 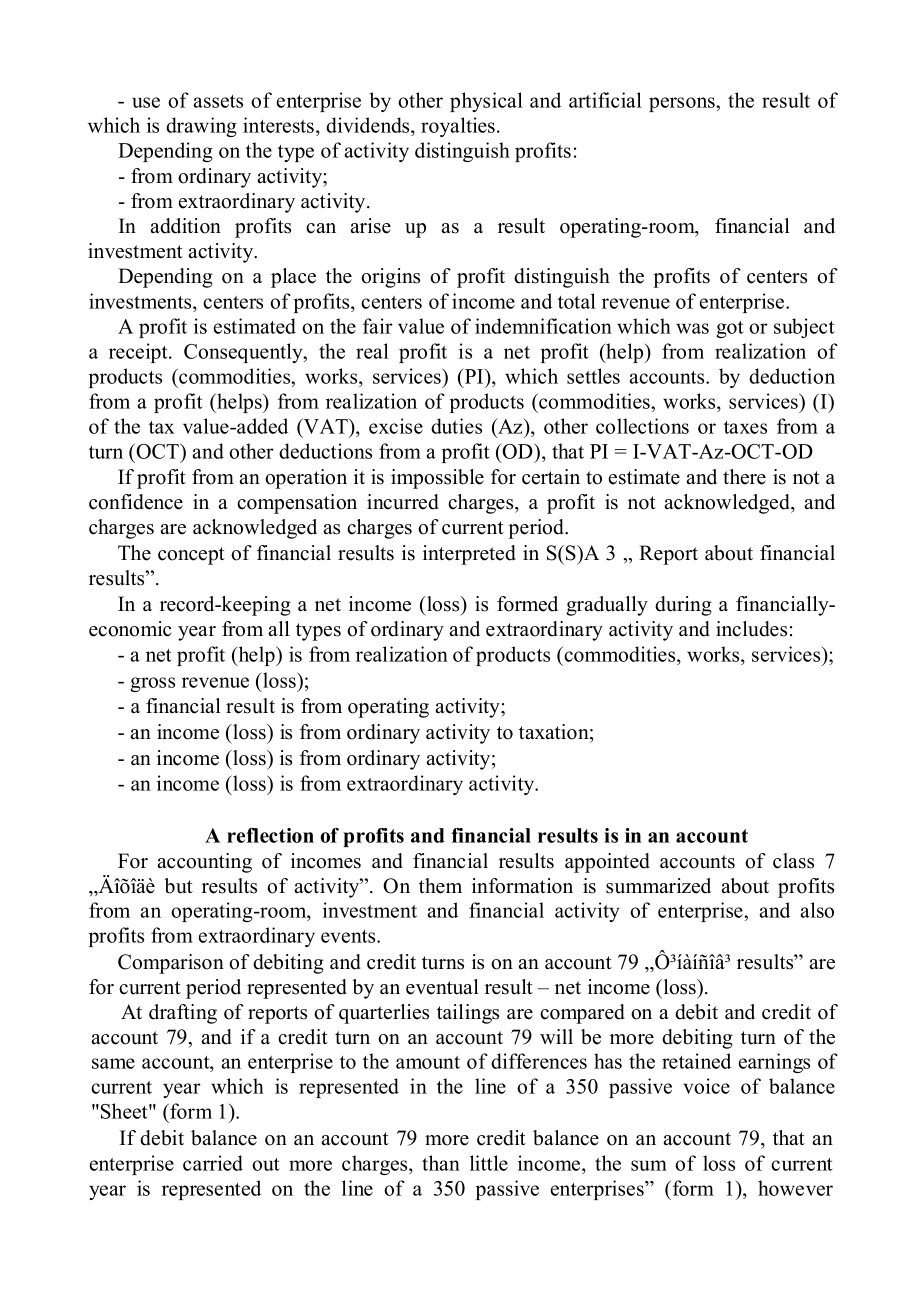 What do you see at coordinates (683, 104) in the screenshot?
I see `persons` at bounding box center [683, 104].
